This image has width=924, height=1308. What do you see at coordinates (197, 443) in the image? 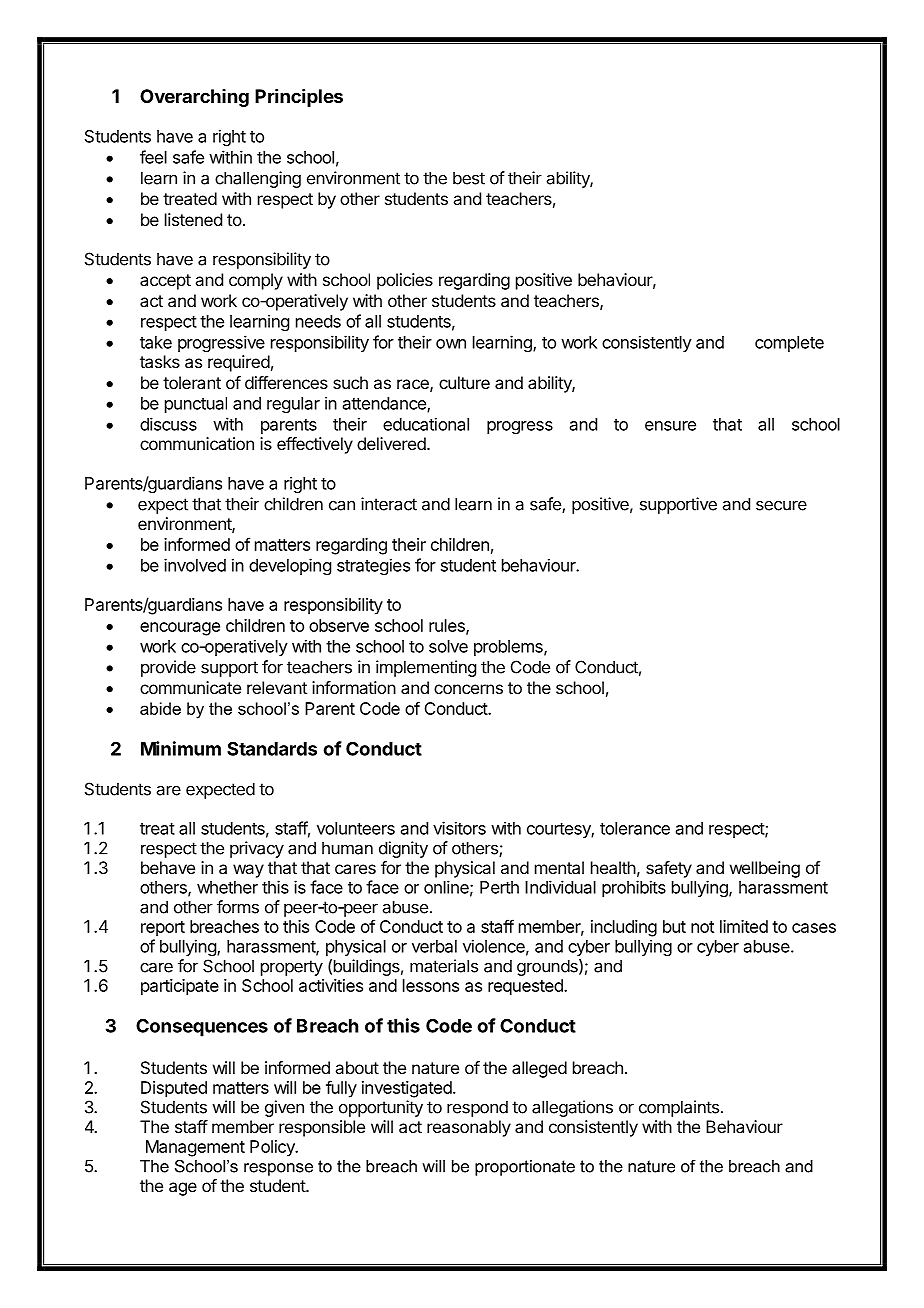
I see `communication` at bounding box center [197, 443].
